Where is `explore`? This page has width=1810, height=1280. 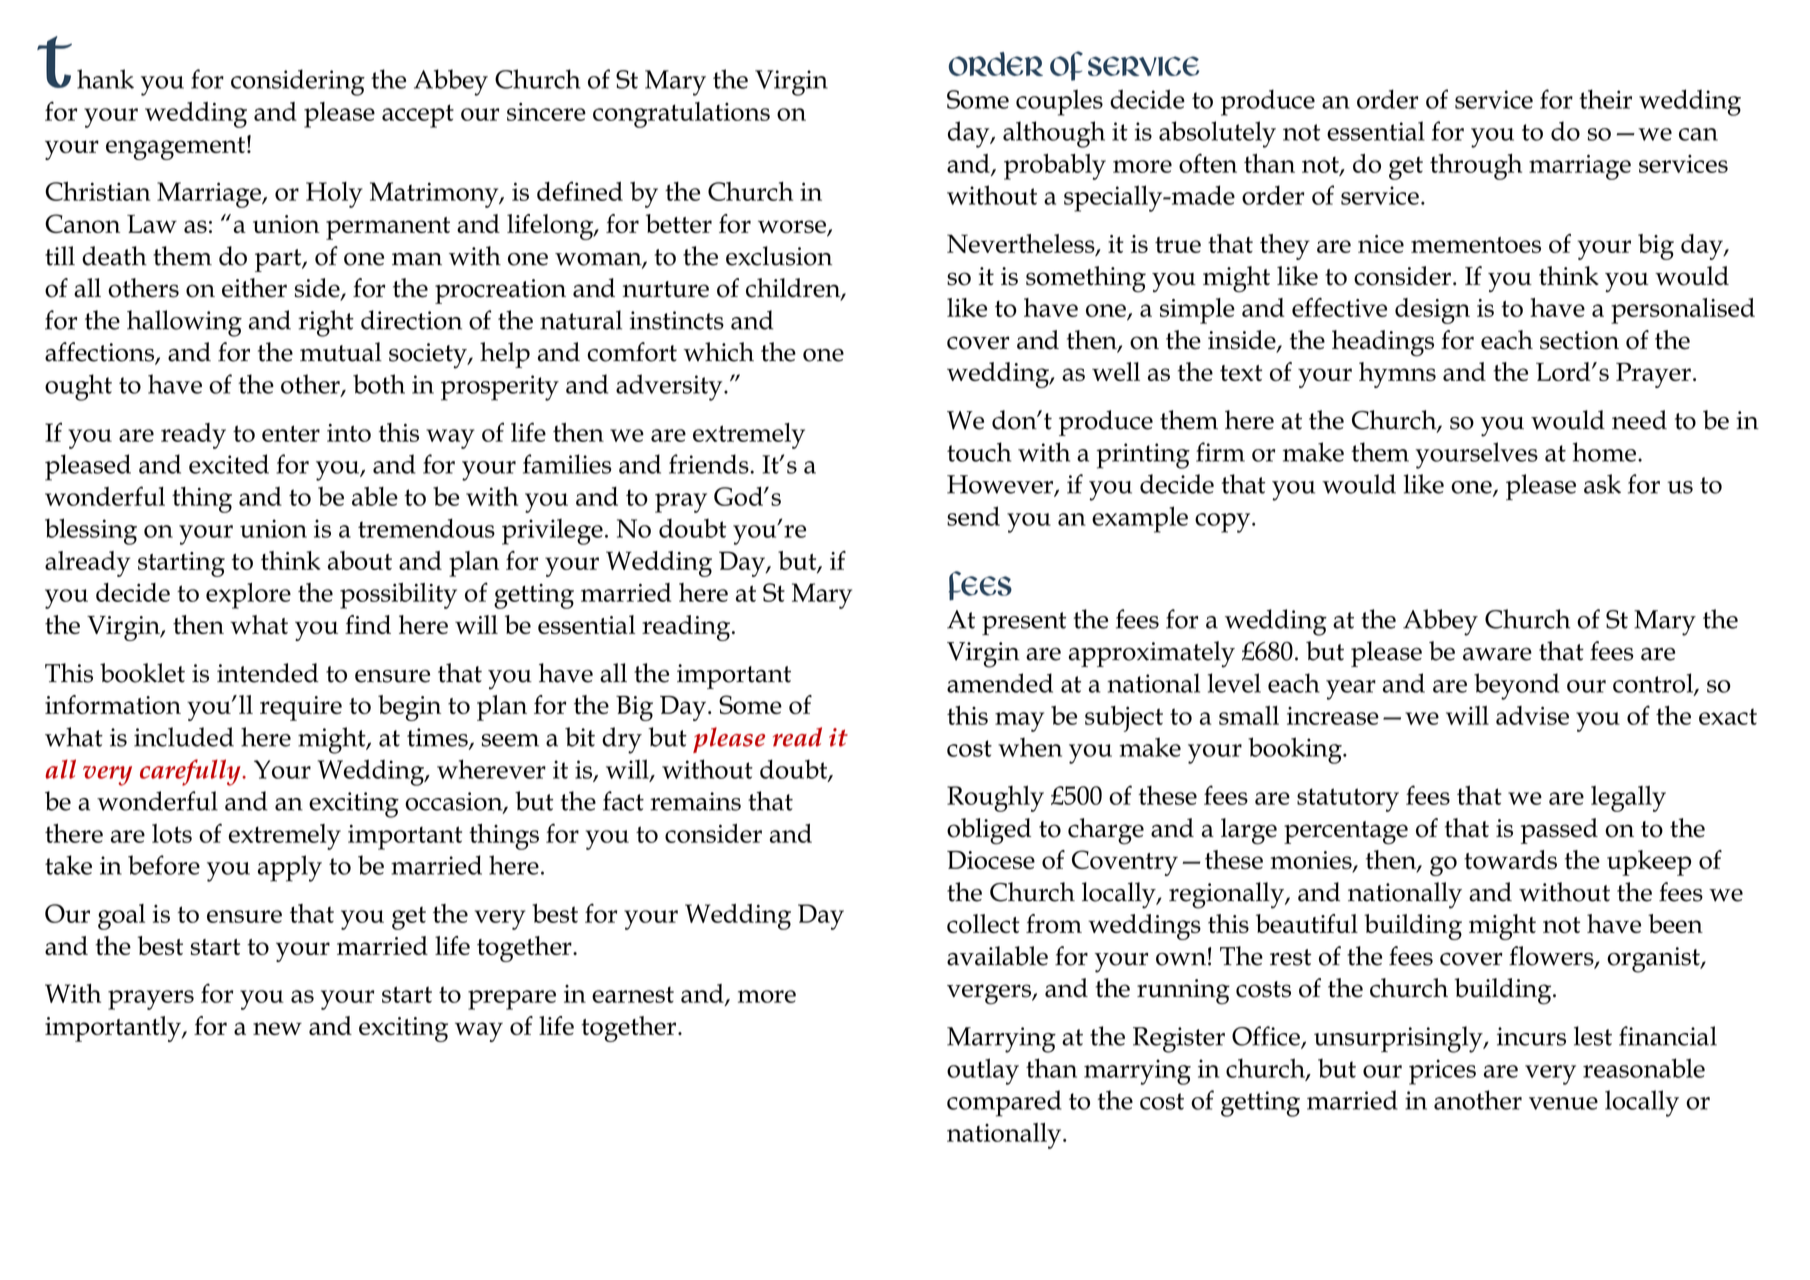 explore is located at coordinates (248, 596).
